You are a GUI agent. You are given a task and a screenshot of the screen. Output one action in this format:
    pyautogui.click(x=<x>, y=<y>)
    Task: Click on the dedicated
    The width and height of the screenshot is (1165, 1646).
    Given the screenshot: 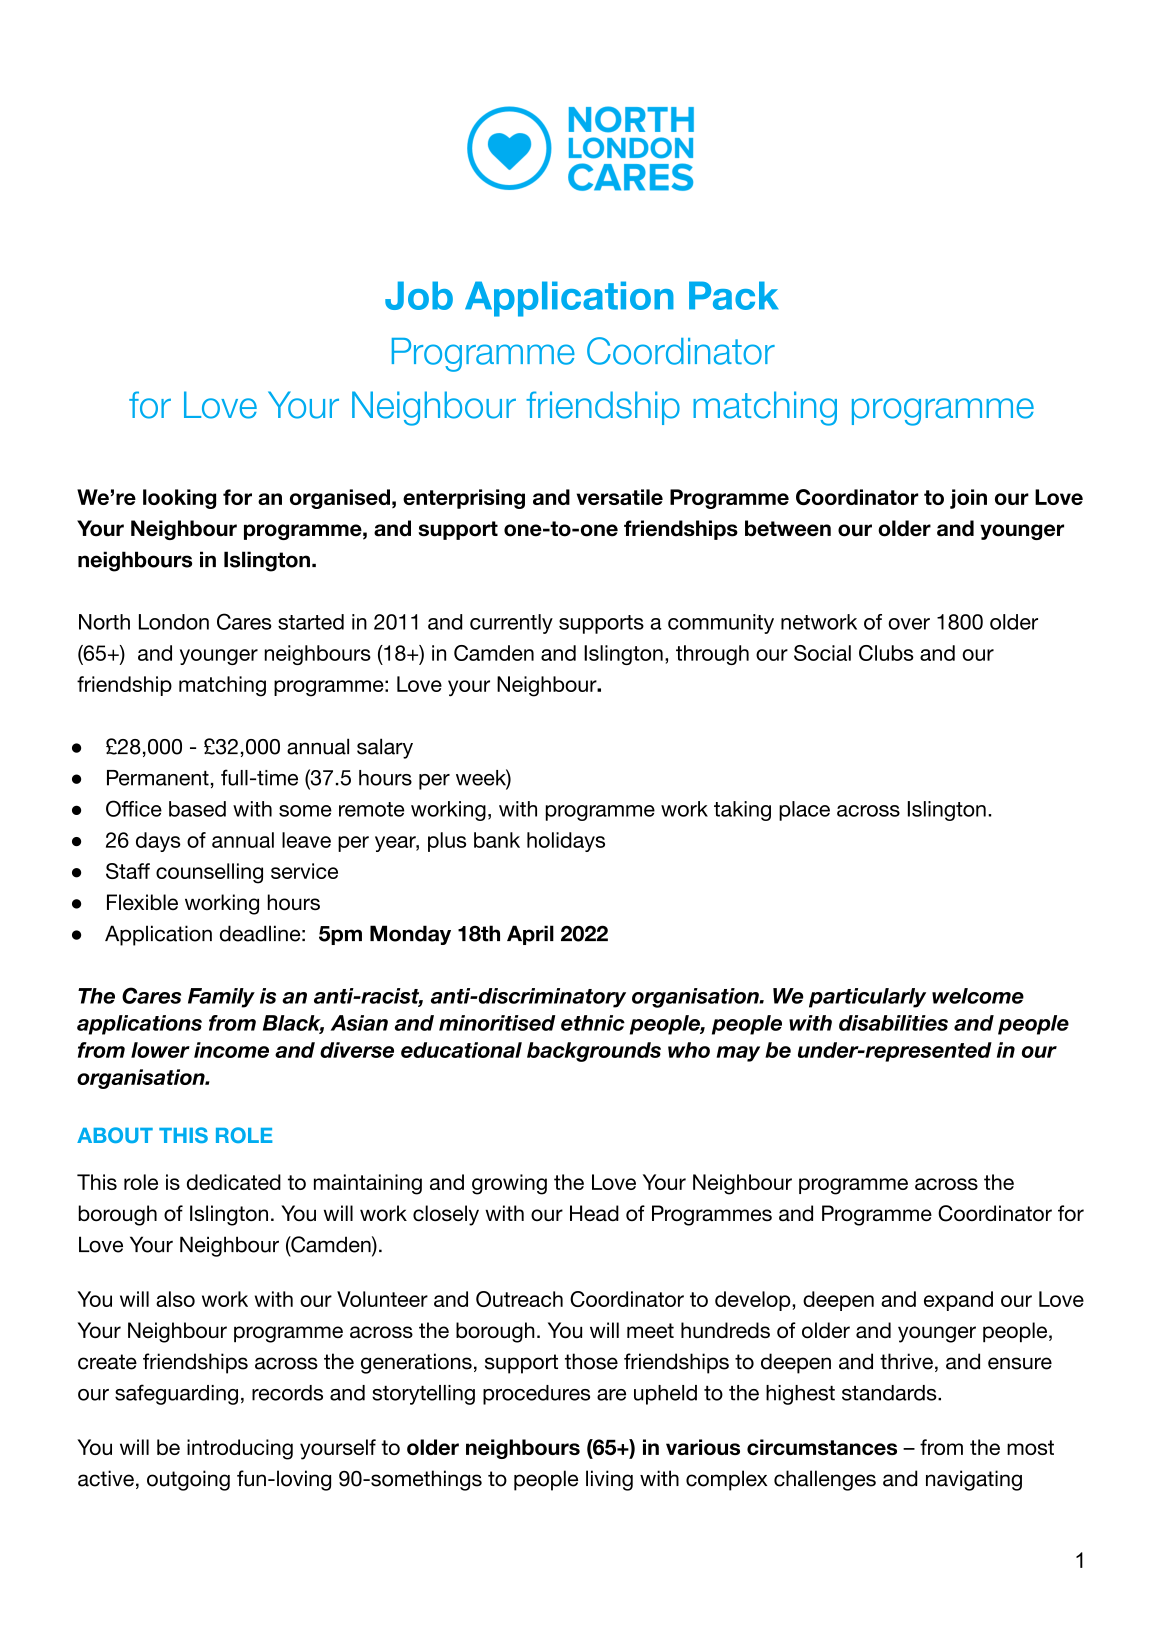 What is the action you would take?
    pyautogui.click(x=234, y=1182)
